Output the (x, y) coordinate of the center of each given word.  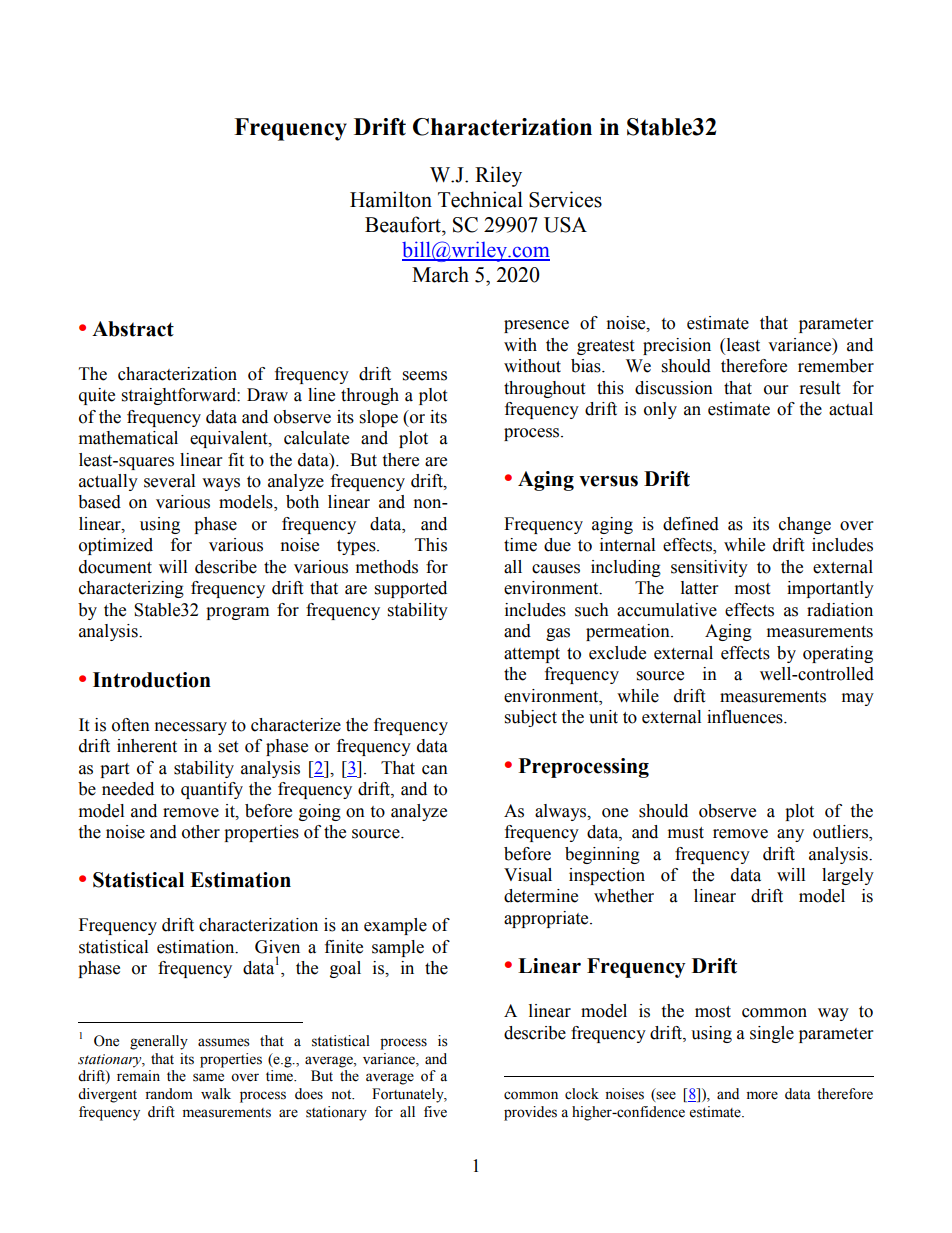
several (169, 481)
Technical (480, 199)
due (557, 545)
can (435, 770)
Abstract (133, 329)
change (805, 525)
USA (565, 225)
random (169, 1094)
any (790, 835)
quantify (212, 790)
